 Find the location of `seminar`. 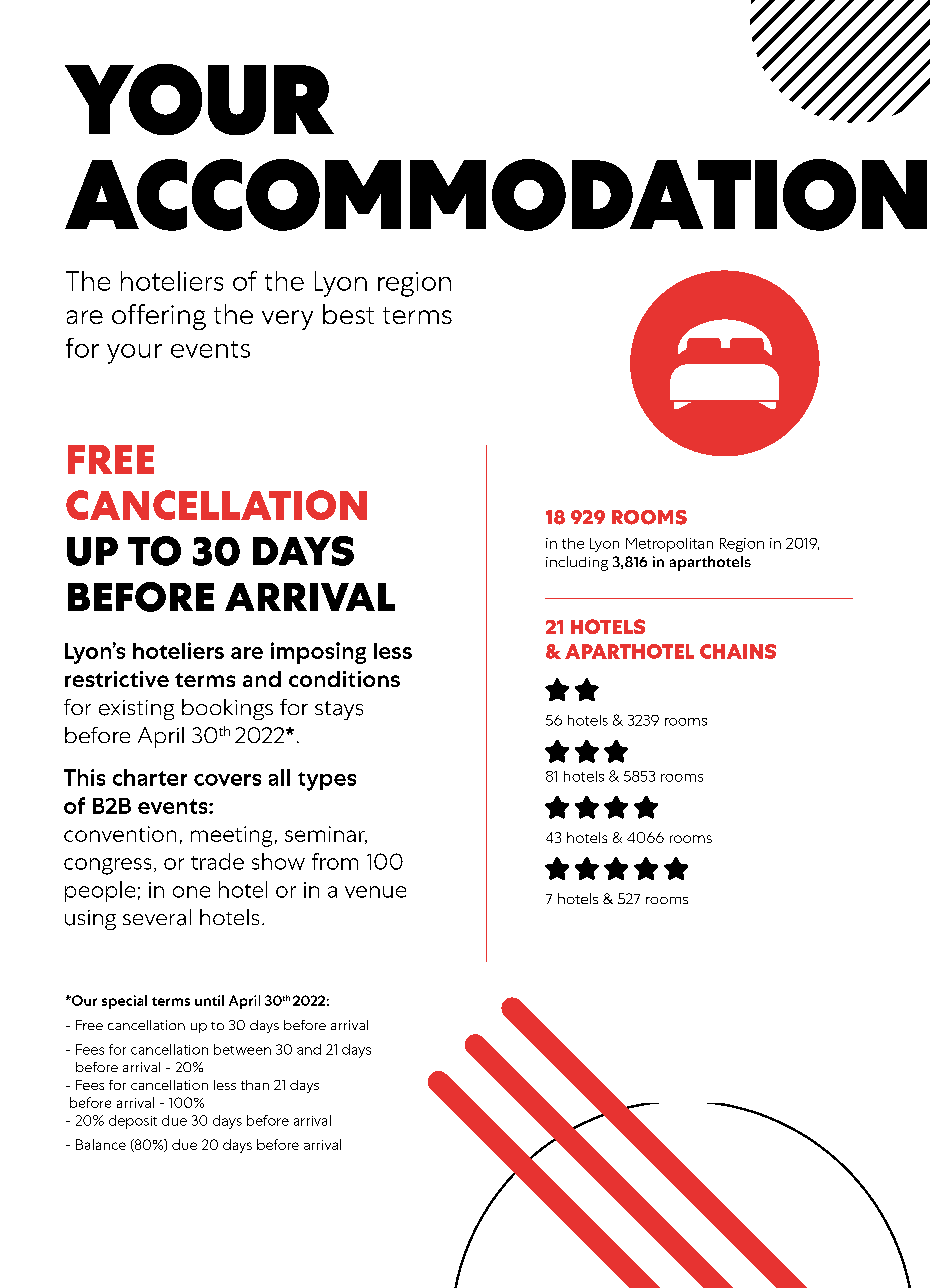

seminar is located at coordinates (326, 835).
